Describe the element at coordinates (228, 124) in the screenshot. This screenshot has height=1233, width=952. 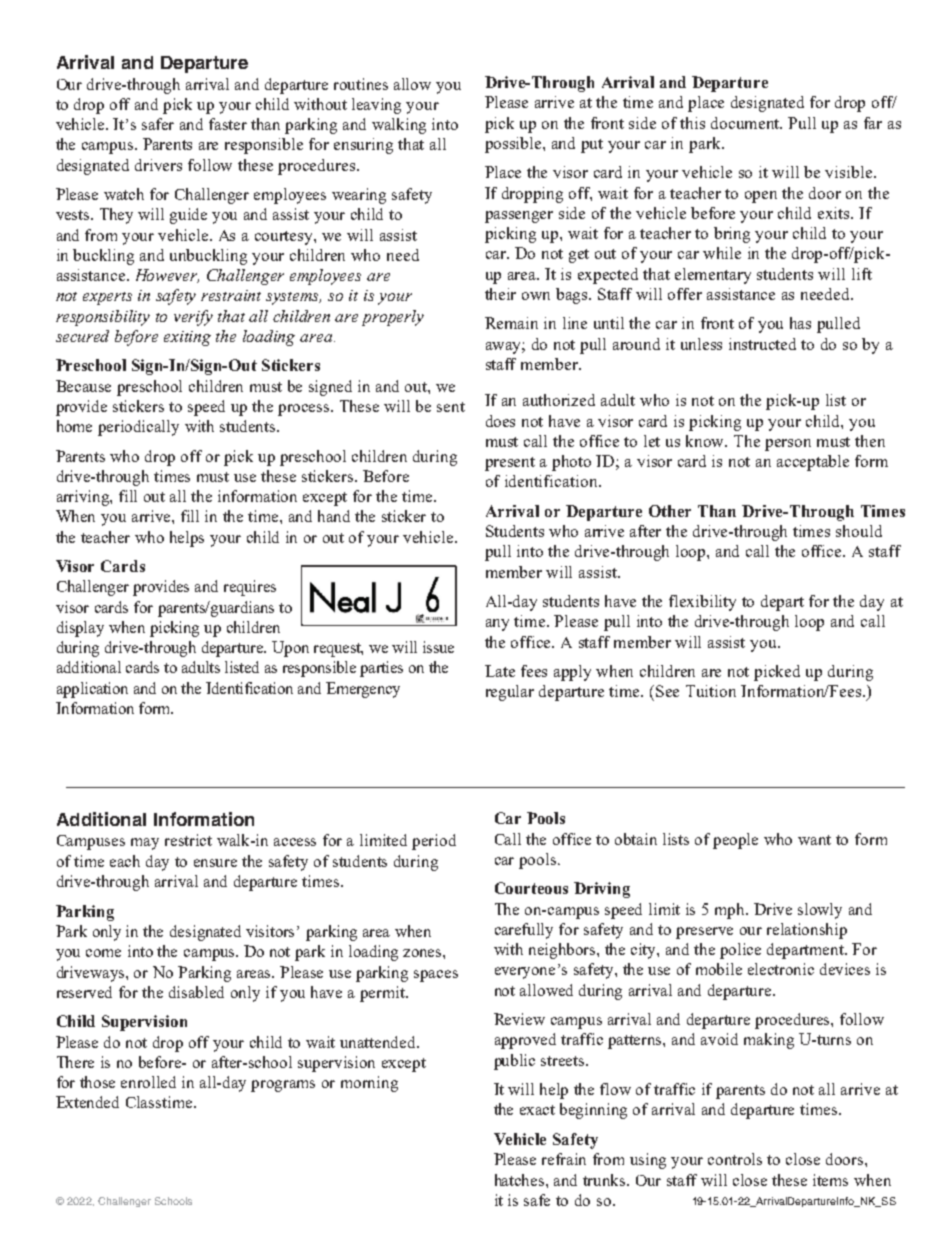
I see `faster` at that location.
